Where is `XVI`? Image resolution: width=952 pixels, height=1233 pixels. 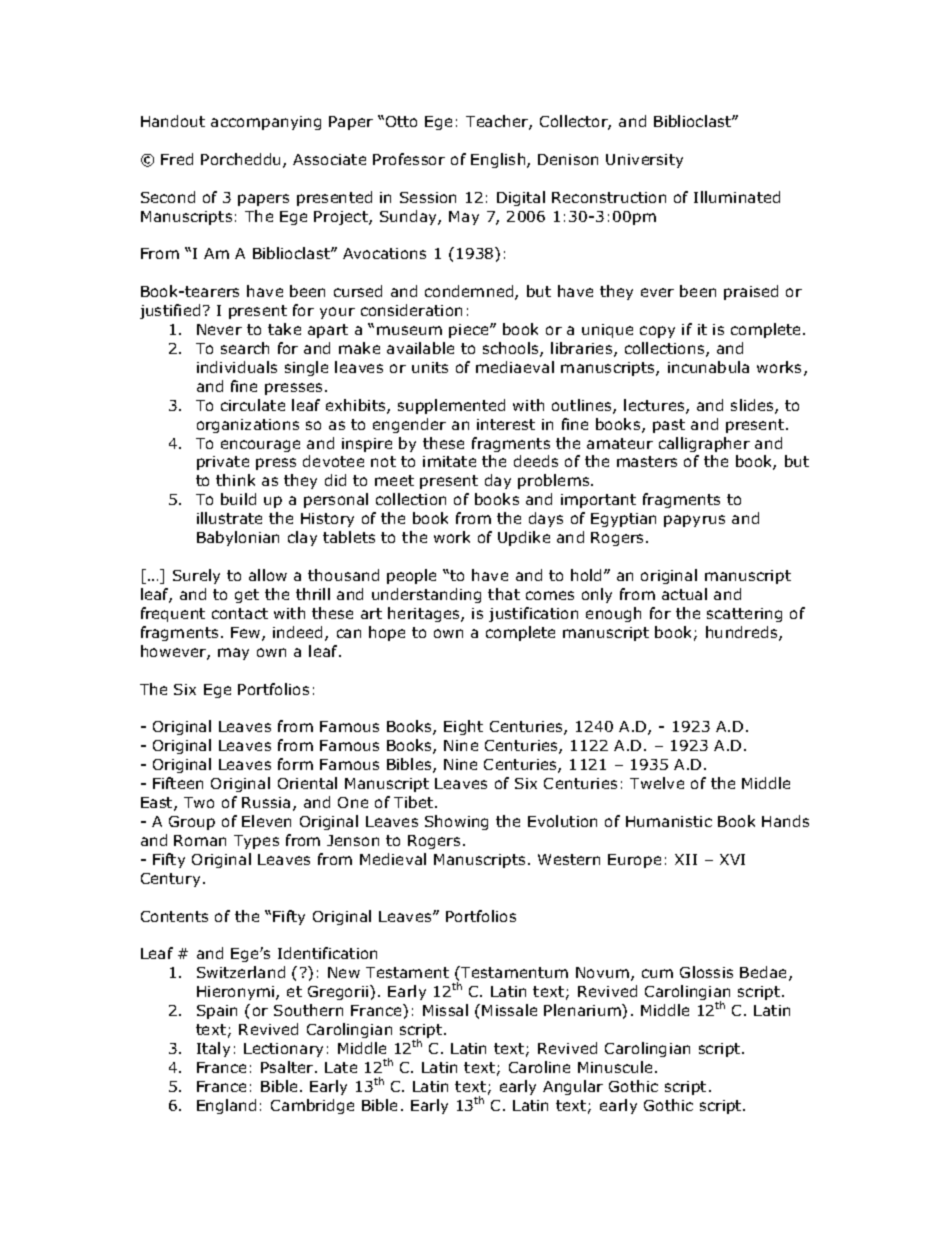 XVI is located at coordinates (732, 859).
